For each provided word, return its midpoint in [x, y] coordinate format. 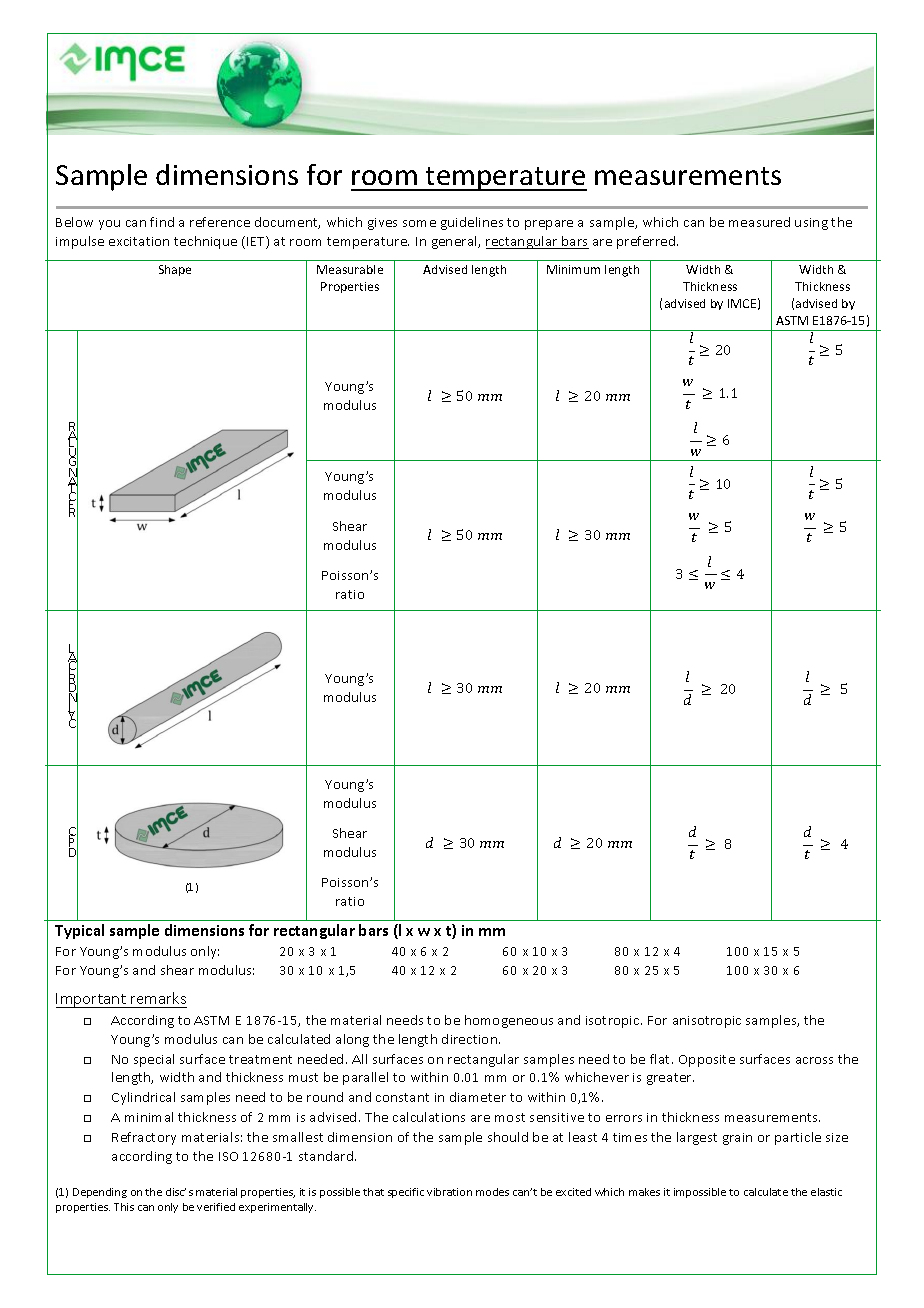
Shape [175, 270]
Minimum [573, 269]
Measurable [350, 269]
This [124, 1207]
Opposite [707, 1061]
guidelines [472, 223]
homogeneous [509, 1021]
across [814, 1060]
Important [92, 1000]
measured [759, 222]
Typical [79, 931]
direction [471, 1039]
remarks [158, 998]
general [455, 242]
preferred [647, 242]
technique [205, 242]
